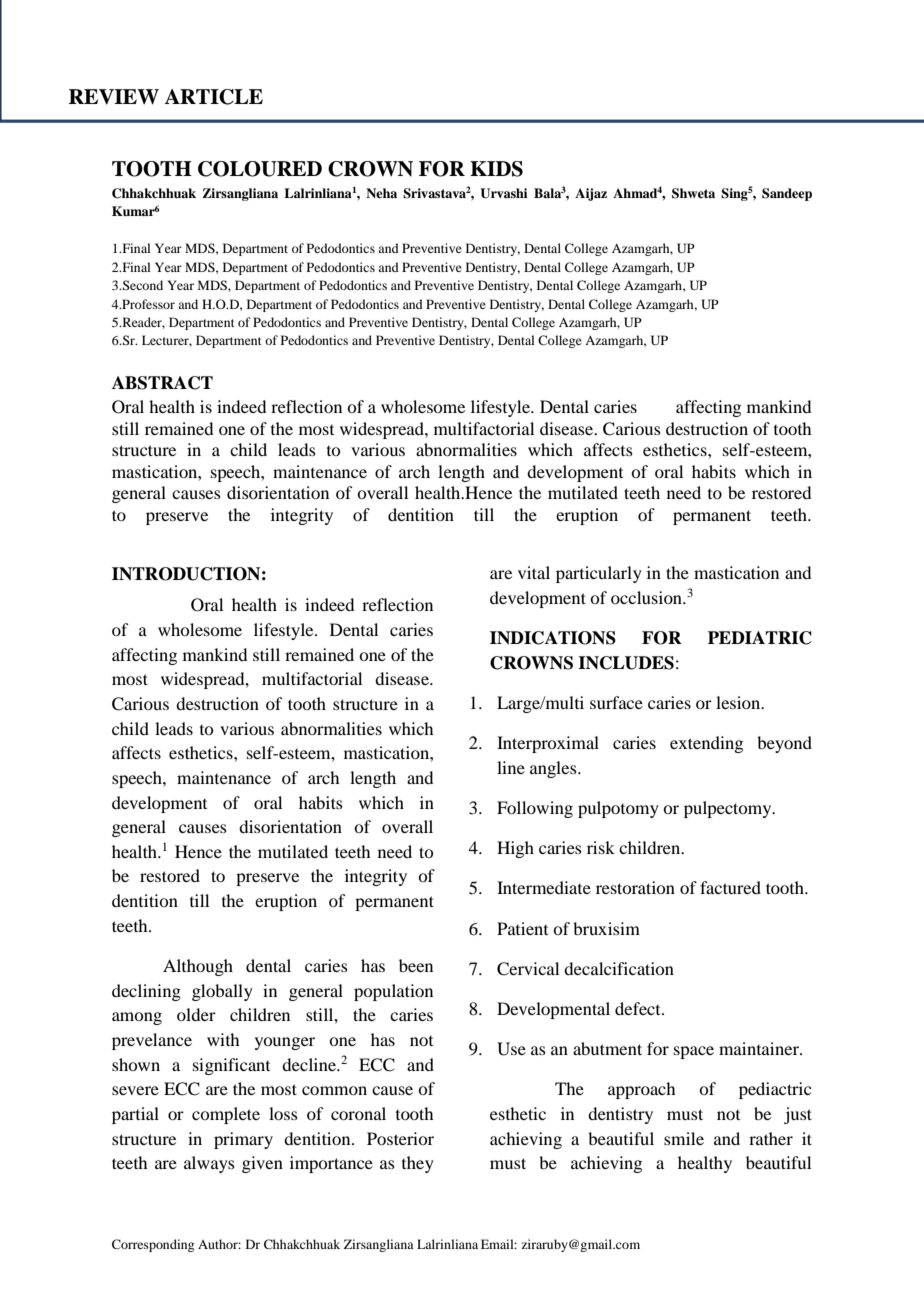  I want to click on KIDS, so click(496, 169).
